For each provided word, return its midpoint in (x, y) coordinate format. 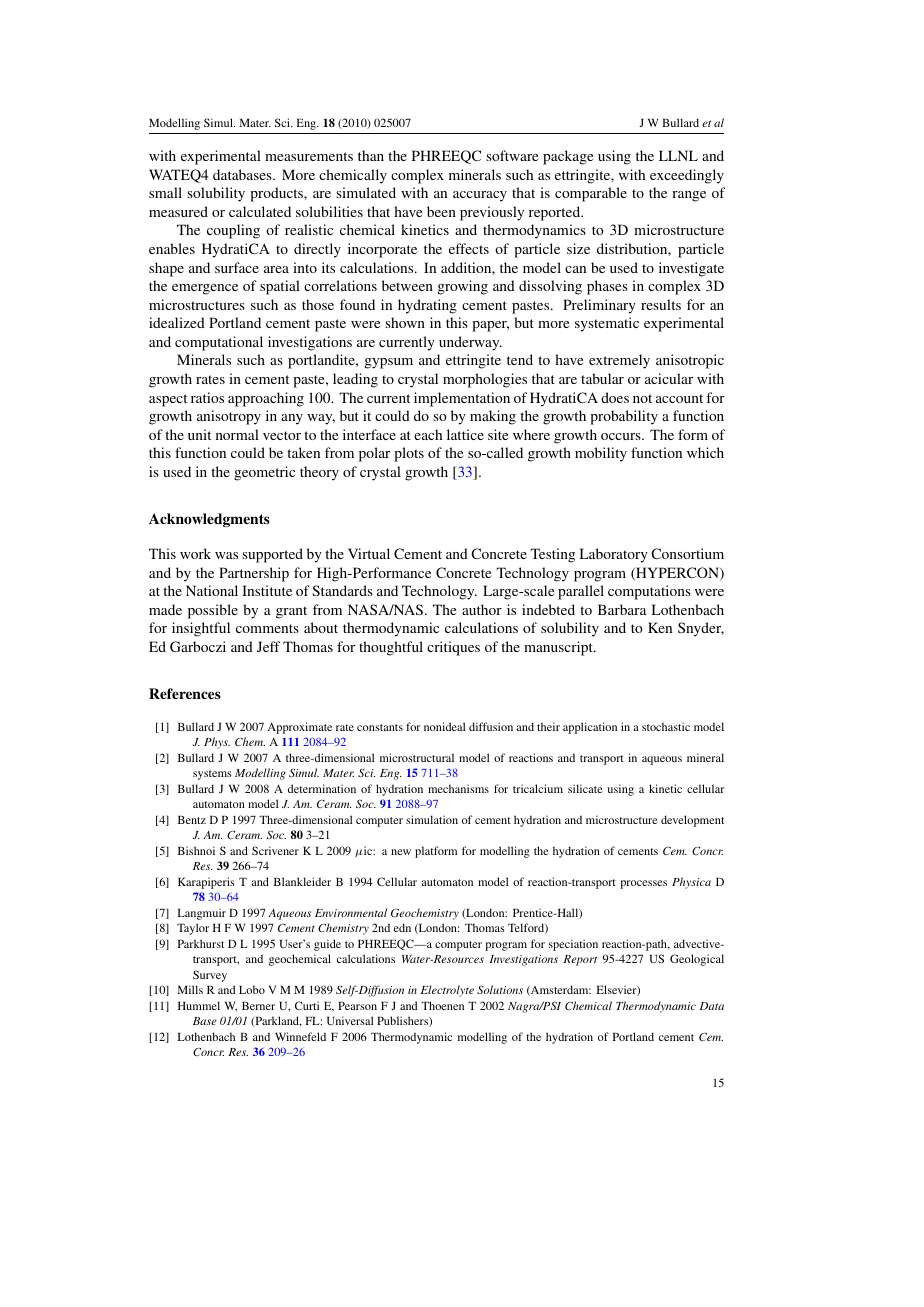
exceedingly (687, 176)
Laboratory (613, 555)
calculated (260, 211)
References (185, 693)
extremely (619, 361)
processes (643, 884)
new (401, 852)
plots (409, 454)
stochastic (666, 726)
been (441, 211)
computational (219, 343)
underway (470, 343)
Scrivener (275, 850)
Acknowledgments (209, 520)
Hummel (199, 1005)
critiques (453, 648)
